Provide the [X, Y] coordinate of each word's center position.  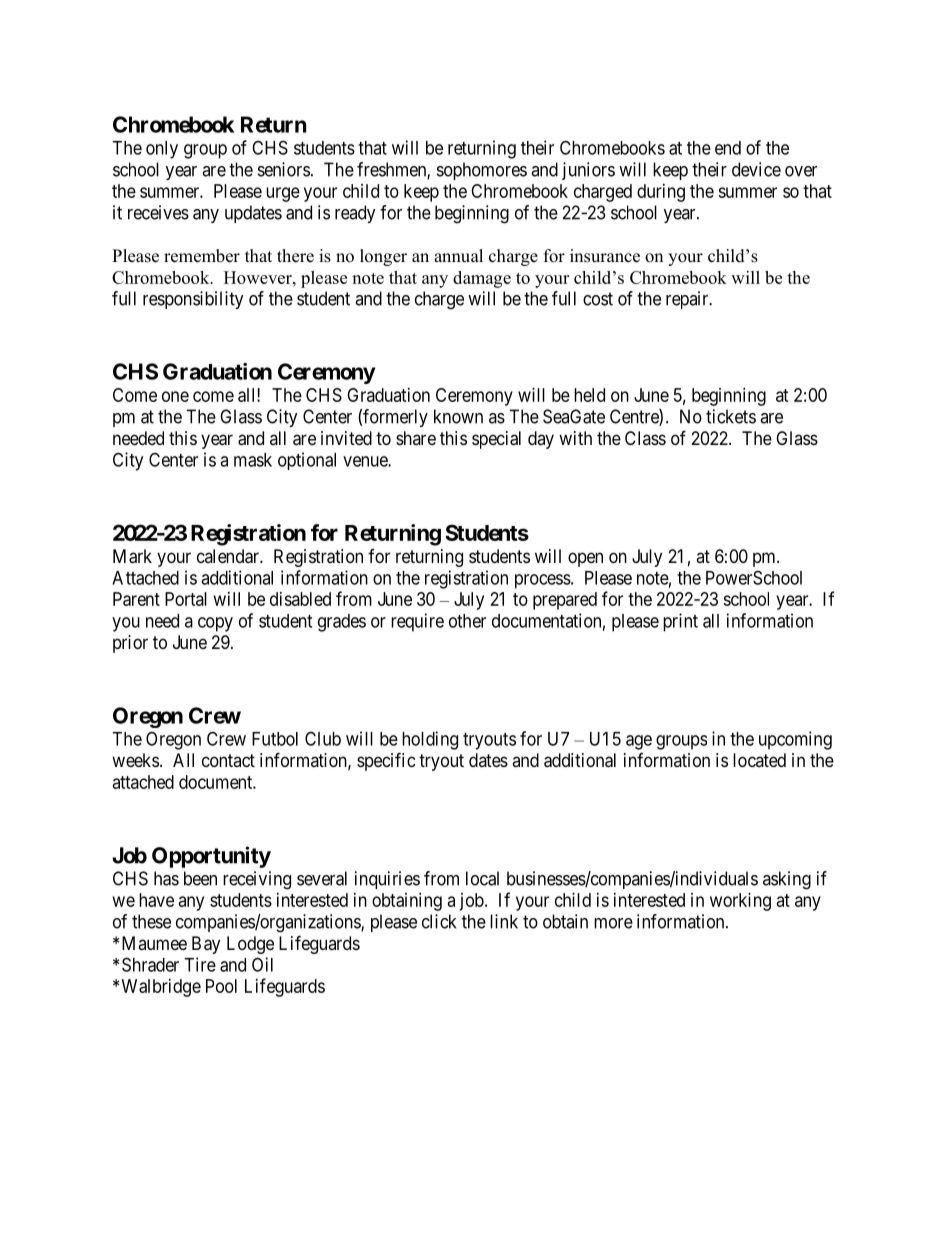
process [543, 581]
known [458, 416]
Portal [186, 599]
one [175, 396]
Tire [200, 964]
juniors [588, 171]
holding [430, 740]
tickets [731, 416]
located [759, 760]
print [680, 622]
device [756, 169]
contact [228, 760]
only [162, 150]
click [439, 921]
